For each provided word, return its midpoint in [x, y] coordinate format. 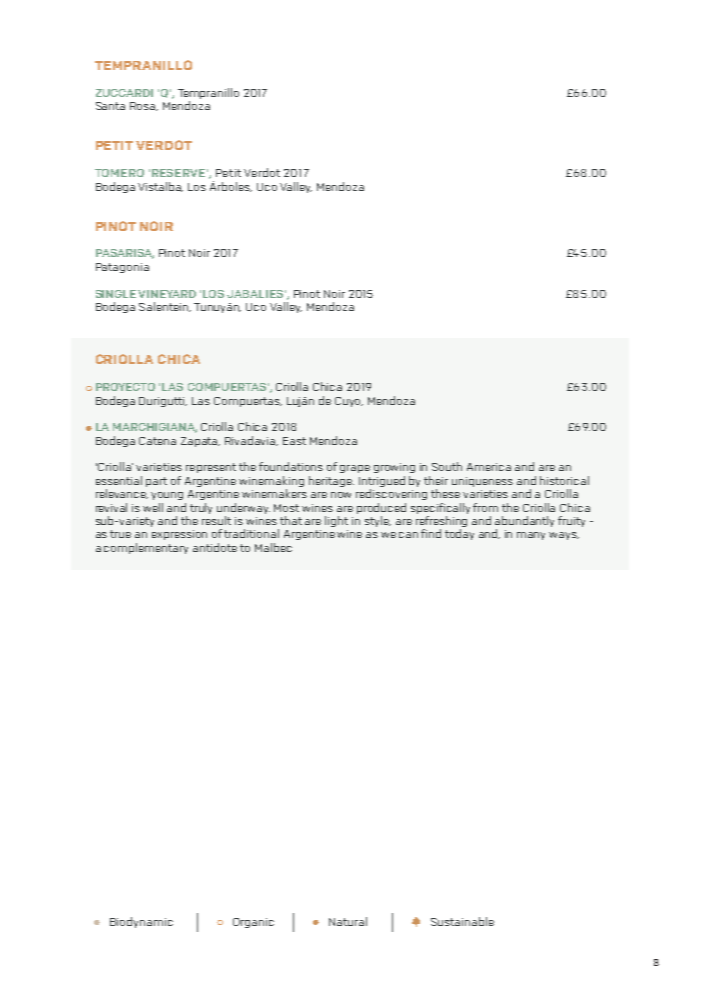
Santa [110, 106]
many [531, 536]
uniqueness [482, 482]
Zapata [200, 442]
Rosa [144, 106]
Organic [253, 923]
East [294, 441]
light [336, 521]
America [489, 467]
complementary [146, 548]
